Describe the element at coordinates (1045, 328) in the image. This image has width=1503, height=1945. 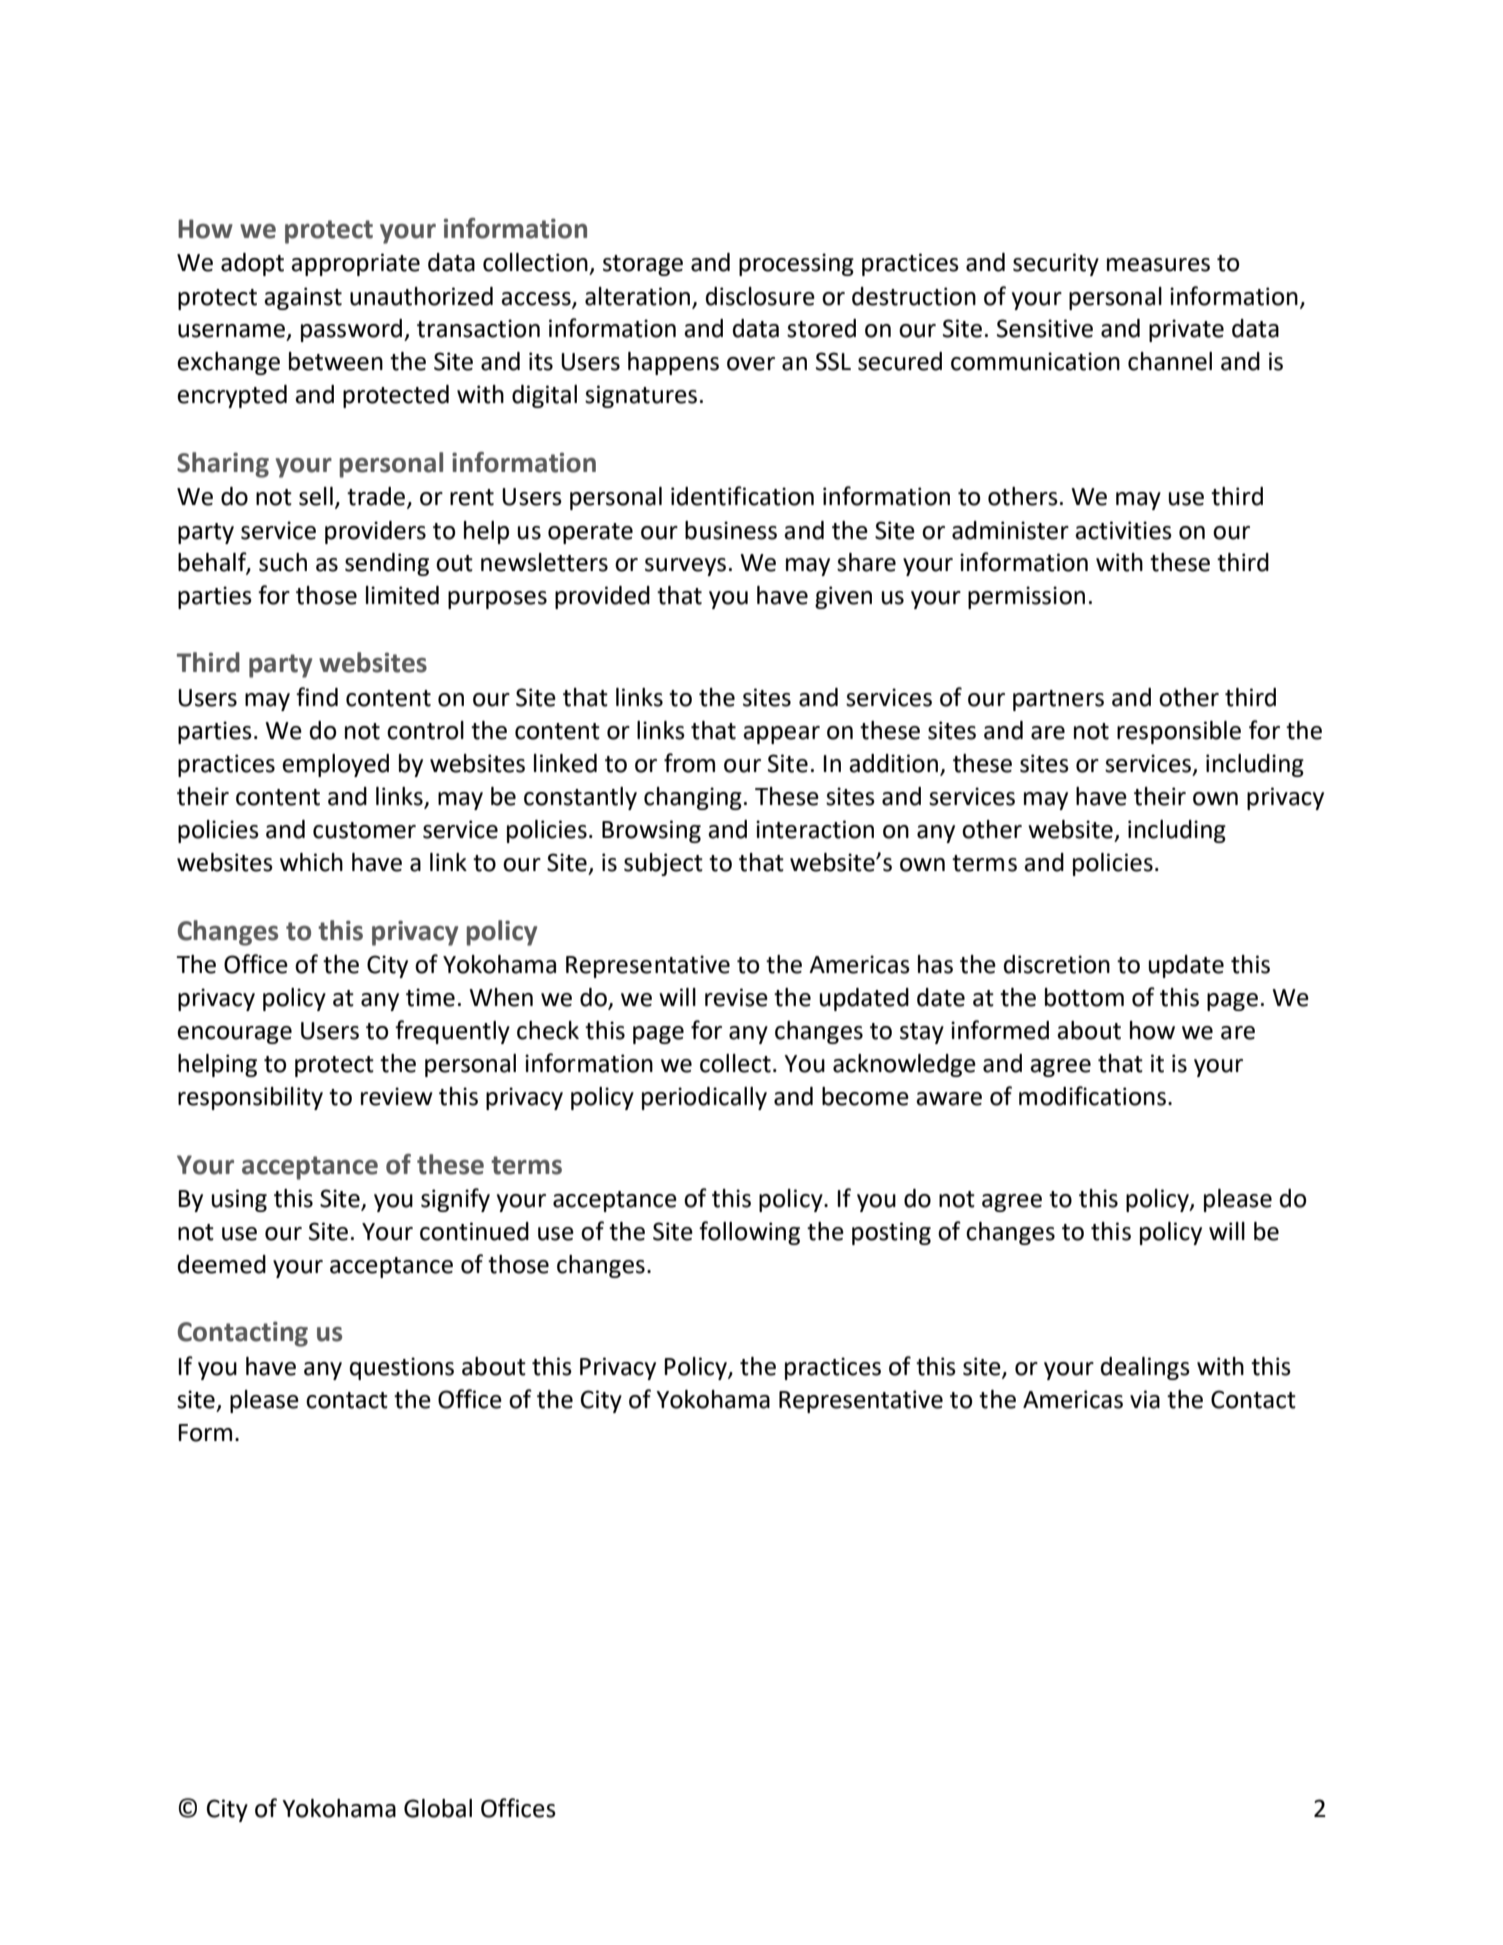
I see `Sensitive` at that location.
